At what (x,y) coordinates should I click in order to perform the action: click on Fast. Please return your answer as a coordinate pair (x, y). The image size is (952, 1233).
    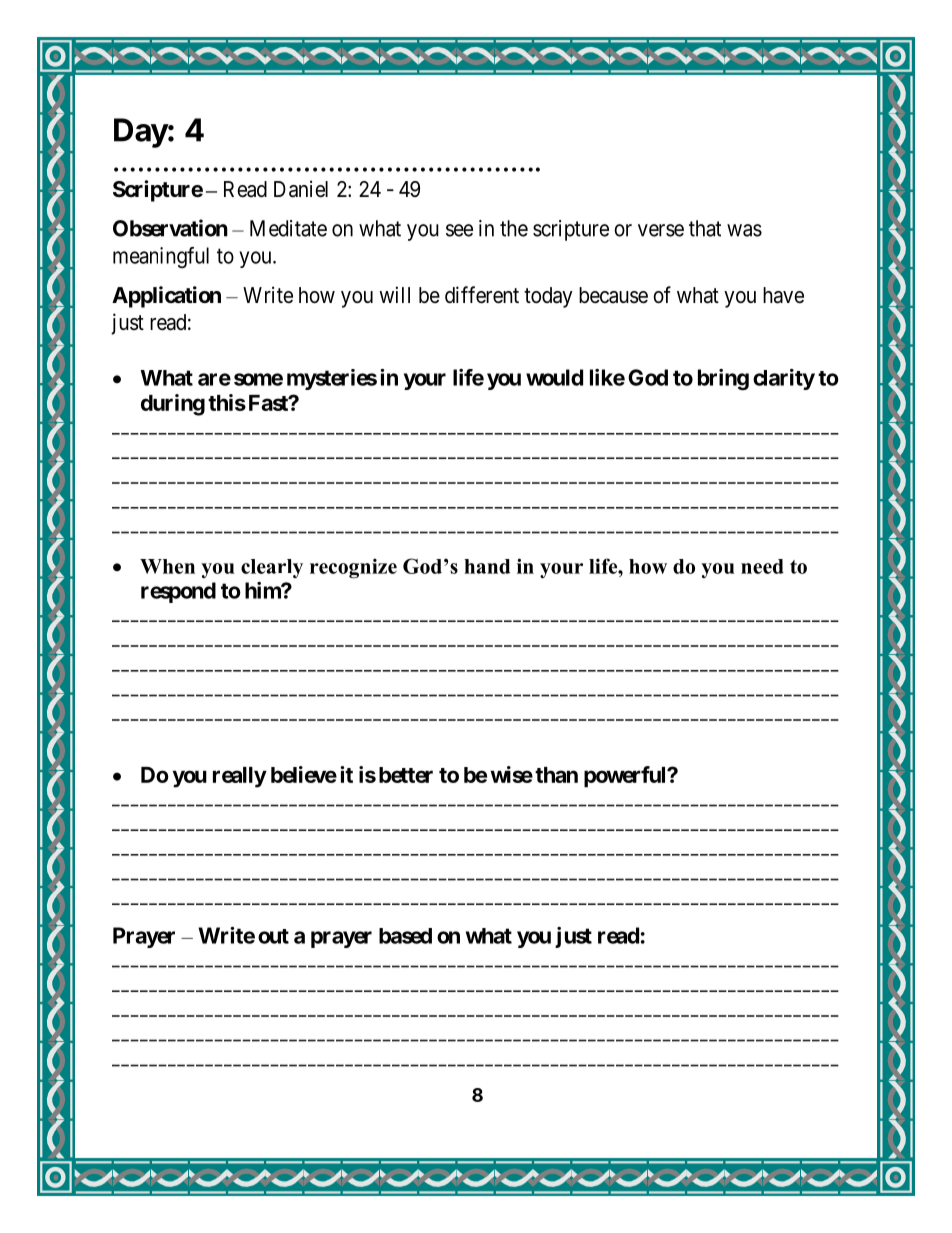
    Looking at the image, I should click on (269, 403).
